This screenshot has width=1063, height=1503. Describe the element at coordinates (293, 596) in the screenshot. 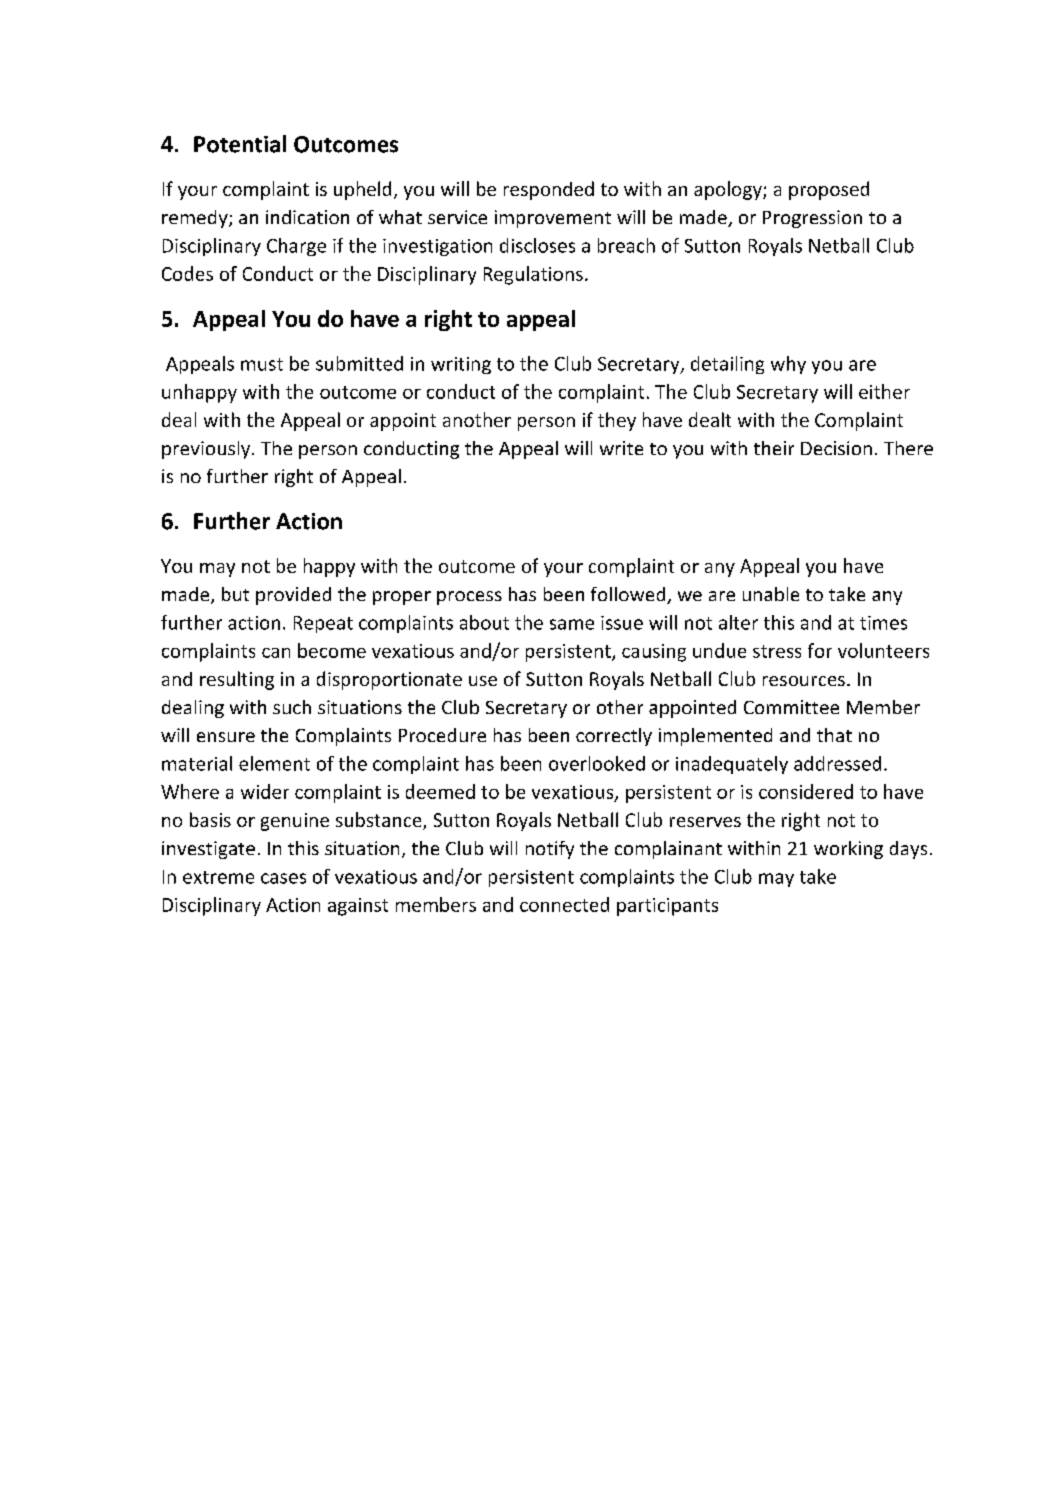

I see `provided` at that location.
